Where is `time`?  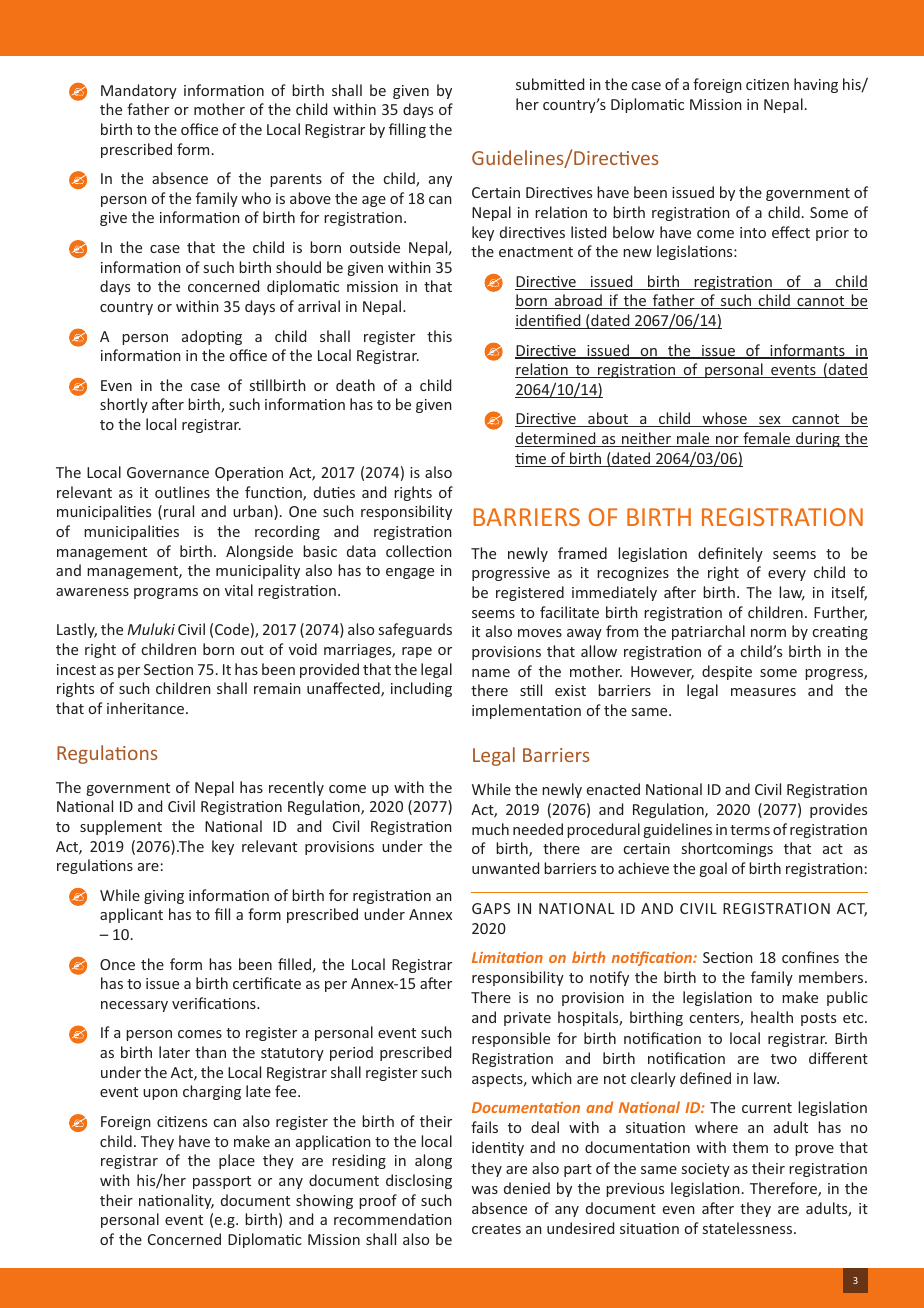
time is located at coordinates (532, 460).
